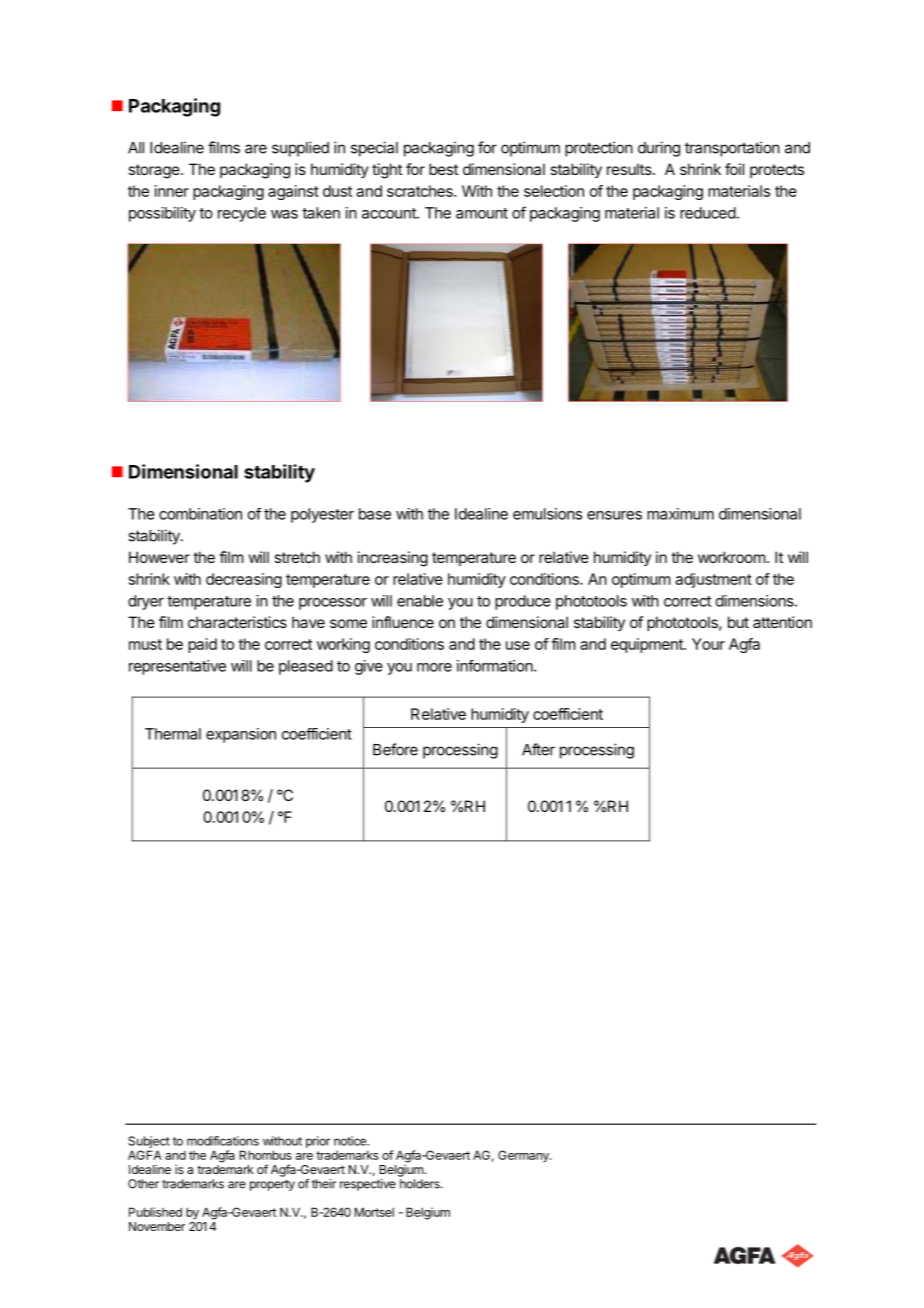  I want to click on expansion, so click(241, 735).
